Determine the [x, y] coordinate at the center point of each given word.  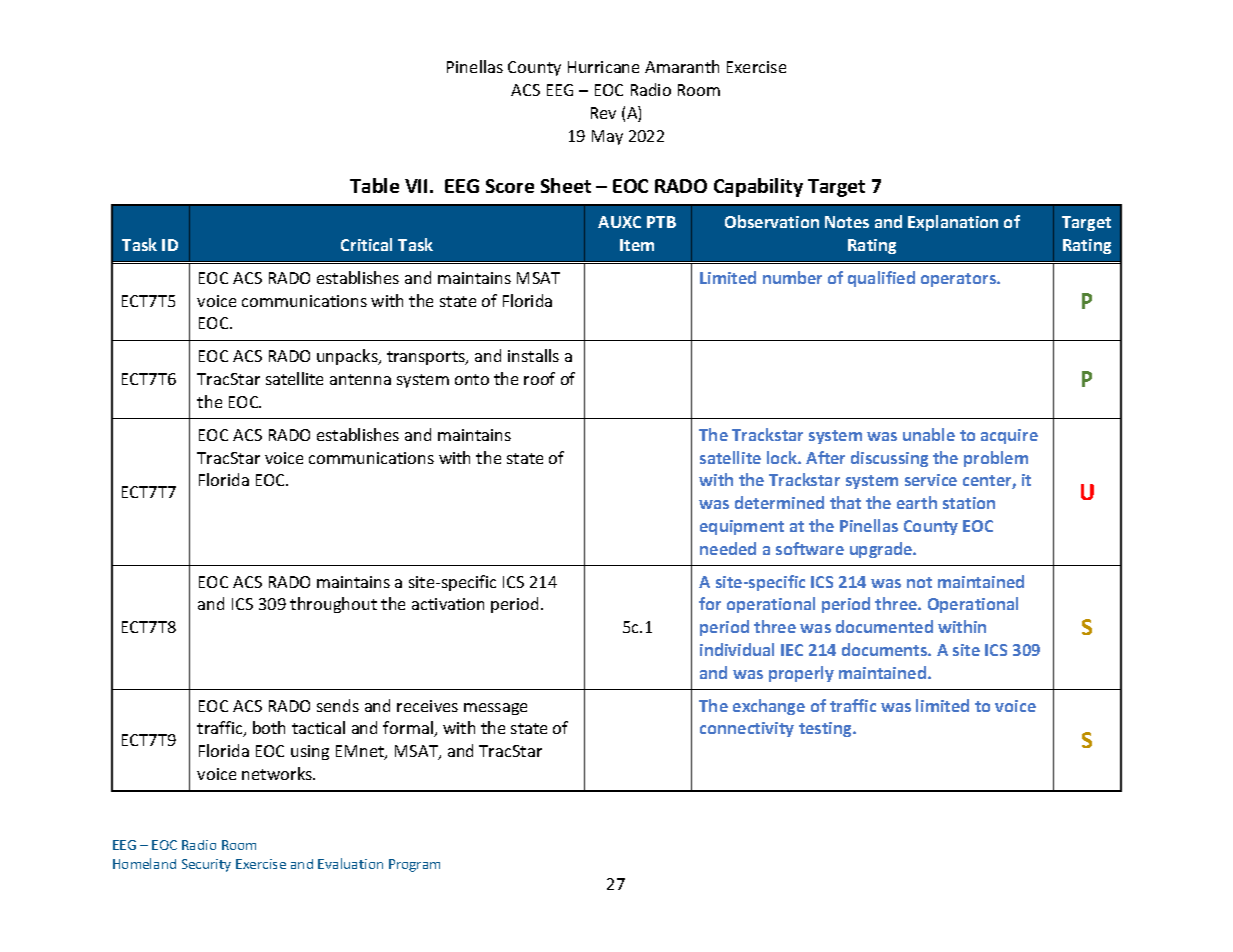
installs [533, 355]
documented [884, 626]
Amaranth [682, 66]
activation [448, 604]
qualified [881, 279]
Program [414, 865]
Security [206, 865]
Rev [603, 113]
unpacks [348, 357]
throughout [333, 605]
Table [374, 185]
